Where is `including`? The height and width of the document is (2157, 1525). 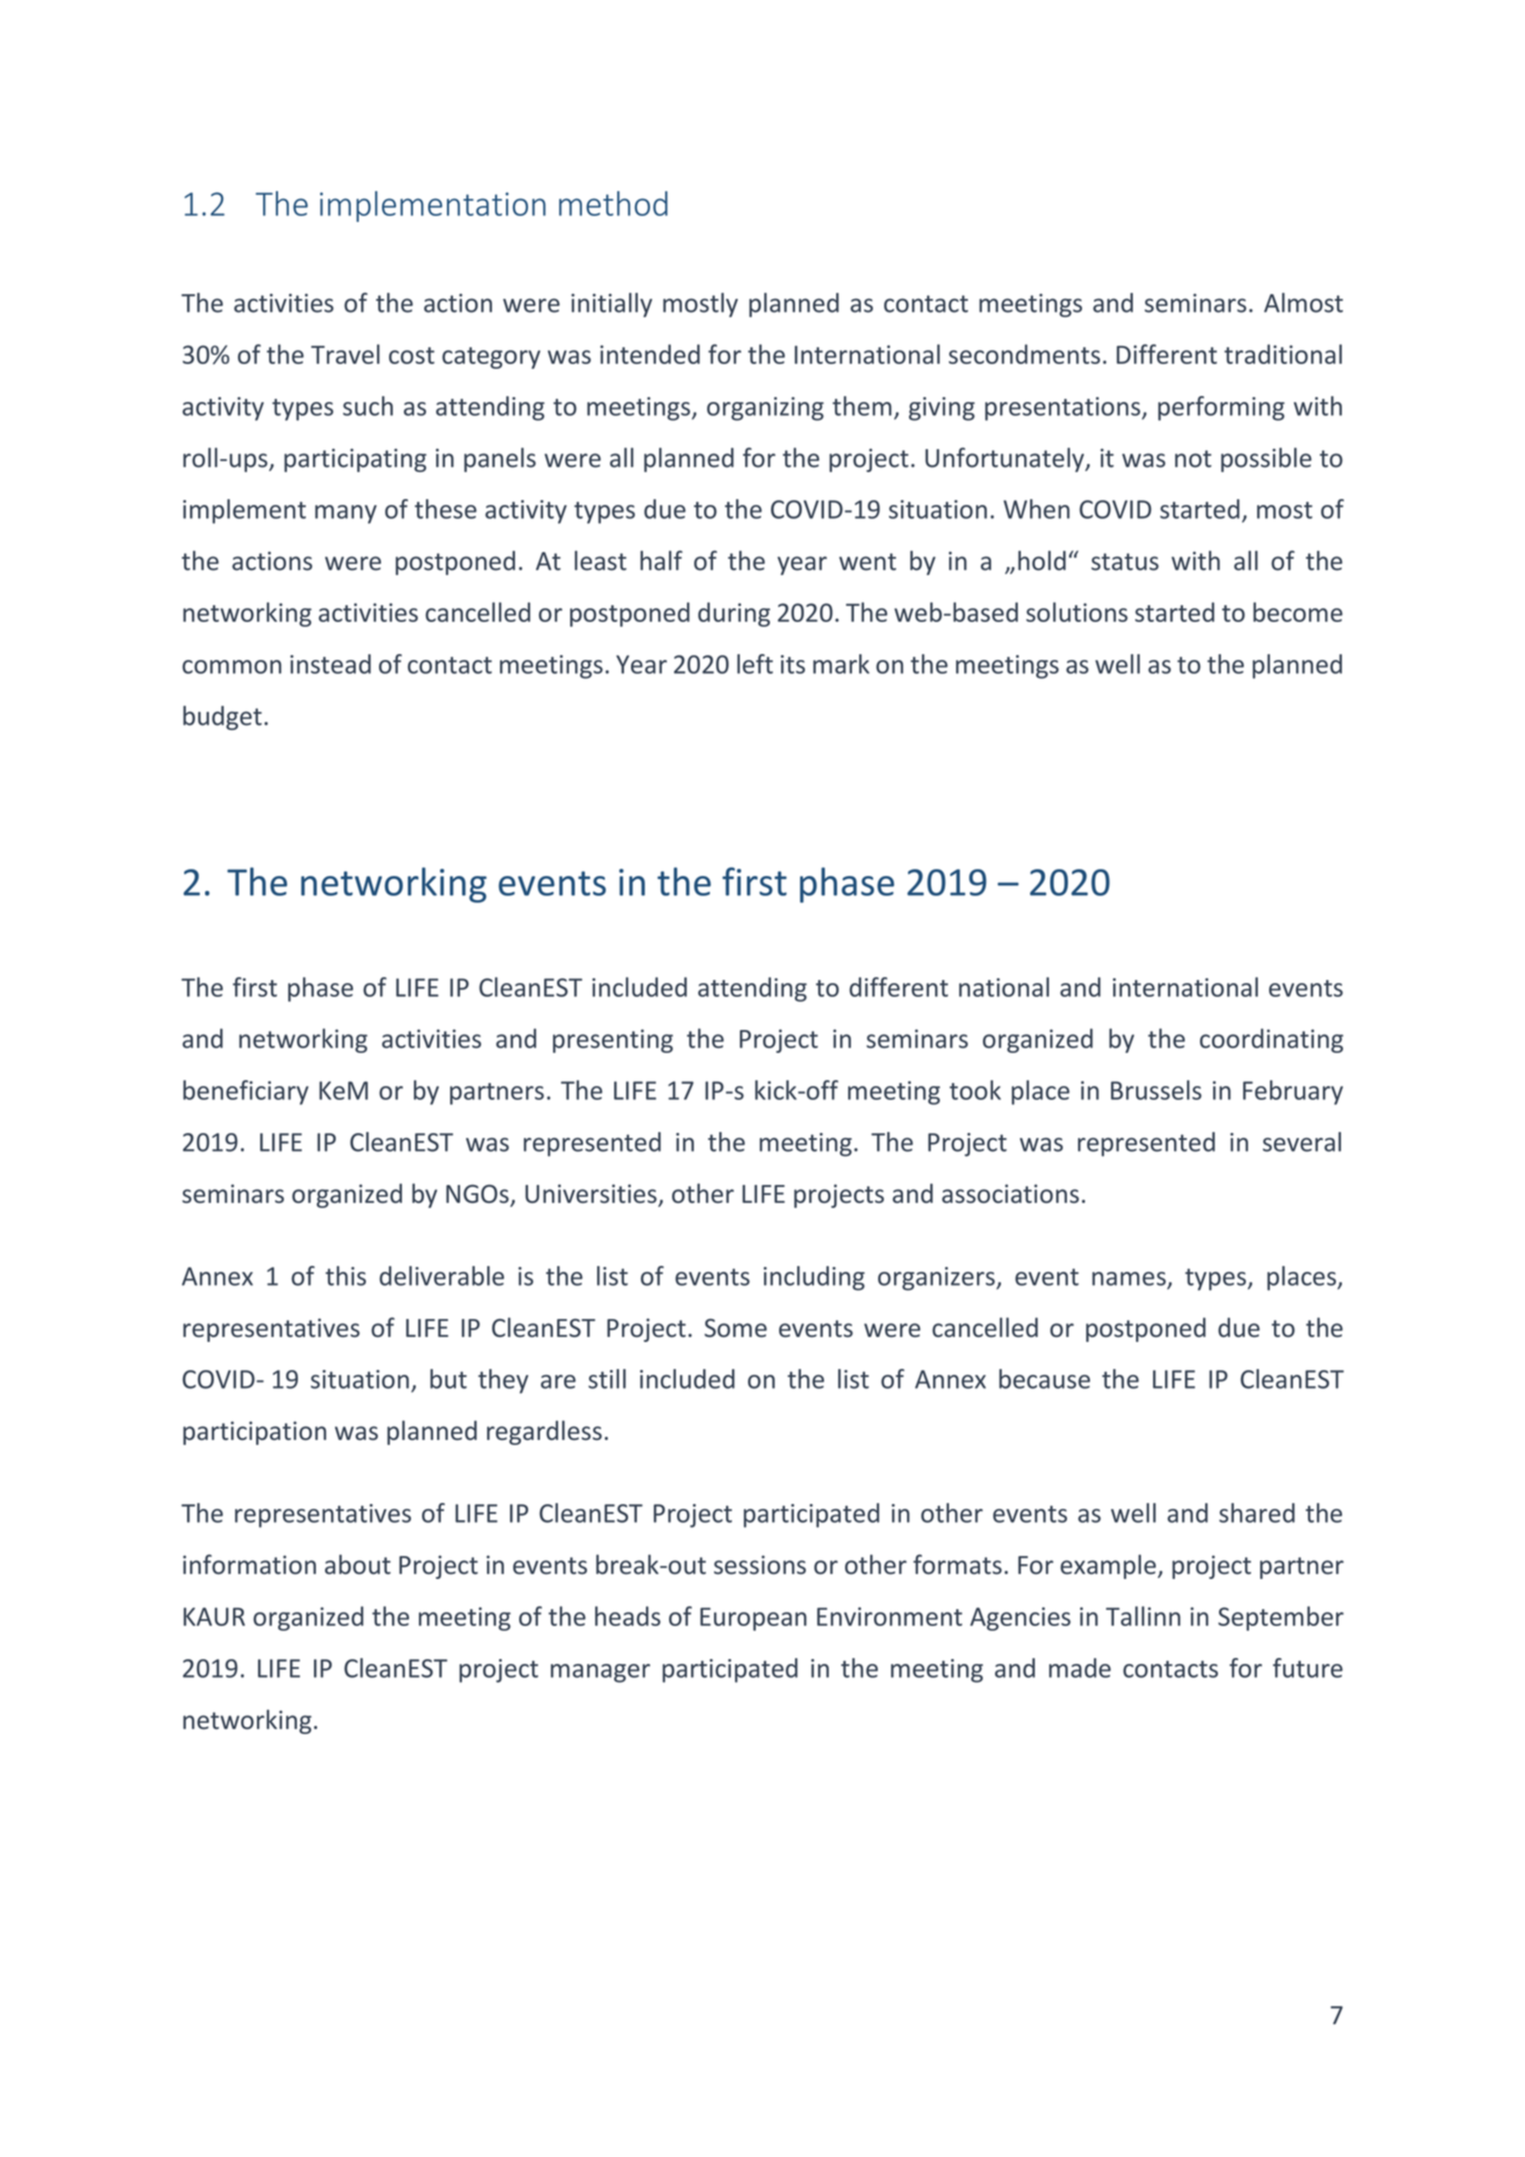
including is located at coordinates (814, 1278).
